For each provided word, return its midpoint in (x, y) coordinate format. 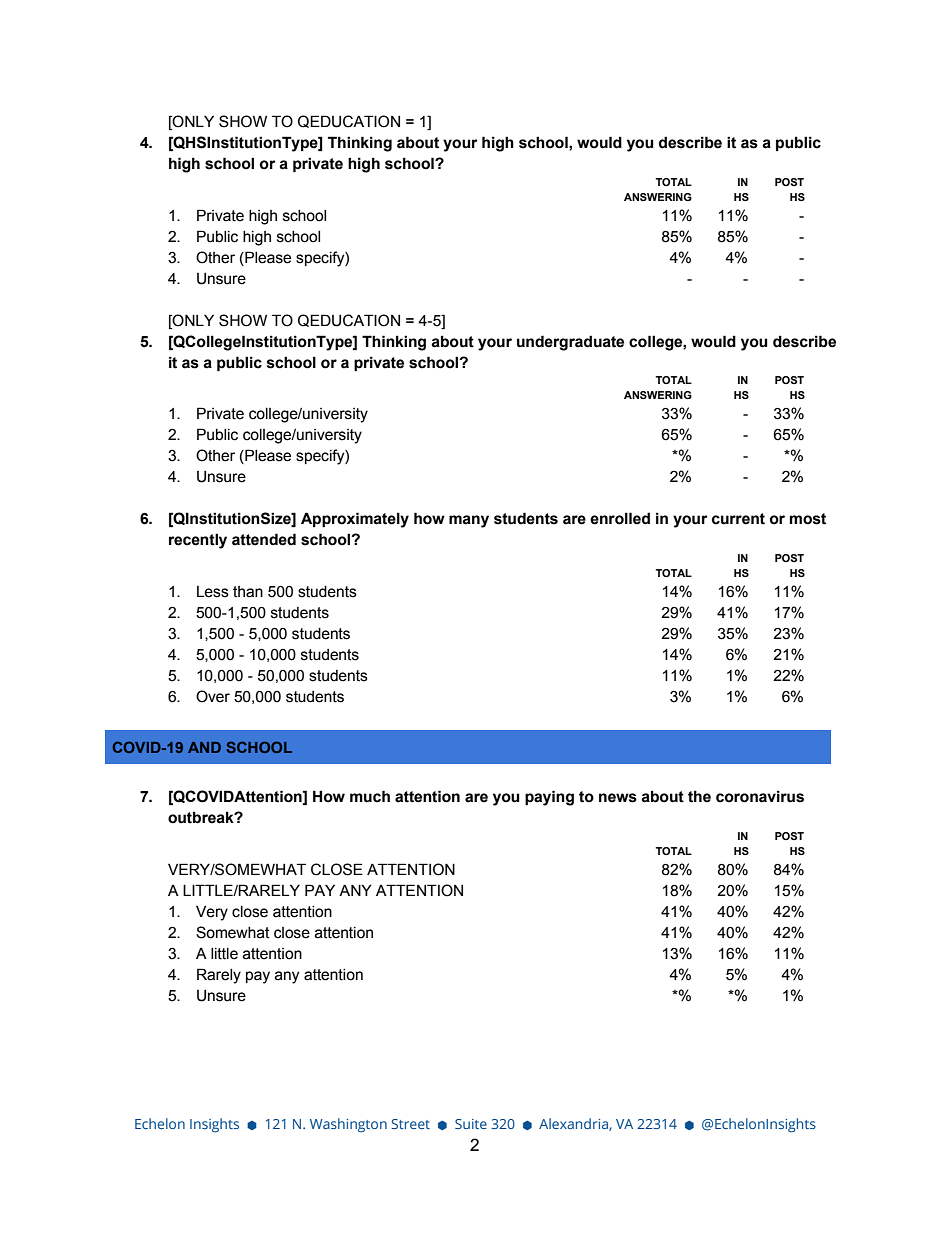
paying (549, 798)
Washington (348, 1125)
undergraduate (570, 343)
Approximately (355, 520)
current (738, 519)
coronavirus (760, 796)
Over (213, 696)
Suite (471, 1124)
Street (410, 1124)
